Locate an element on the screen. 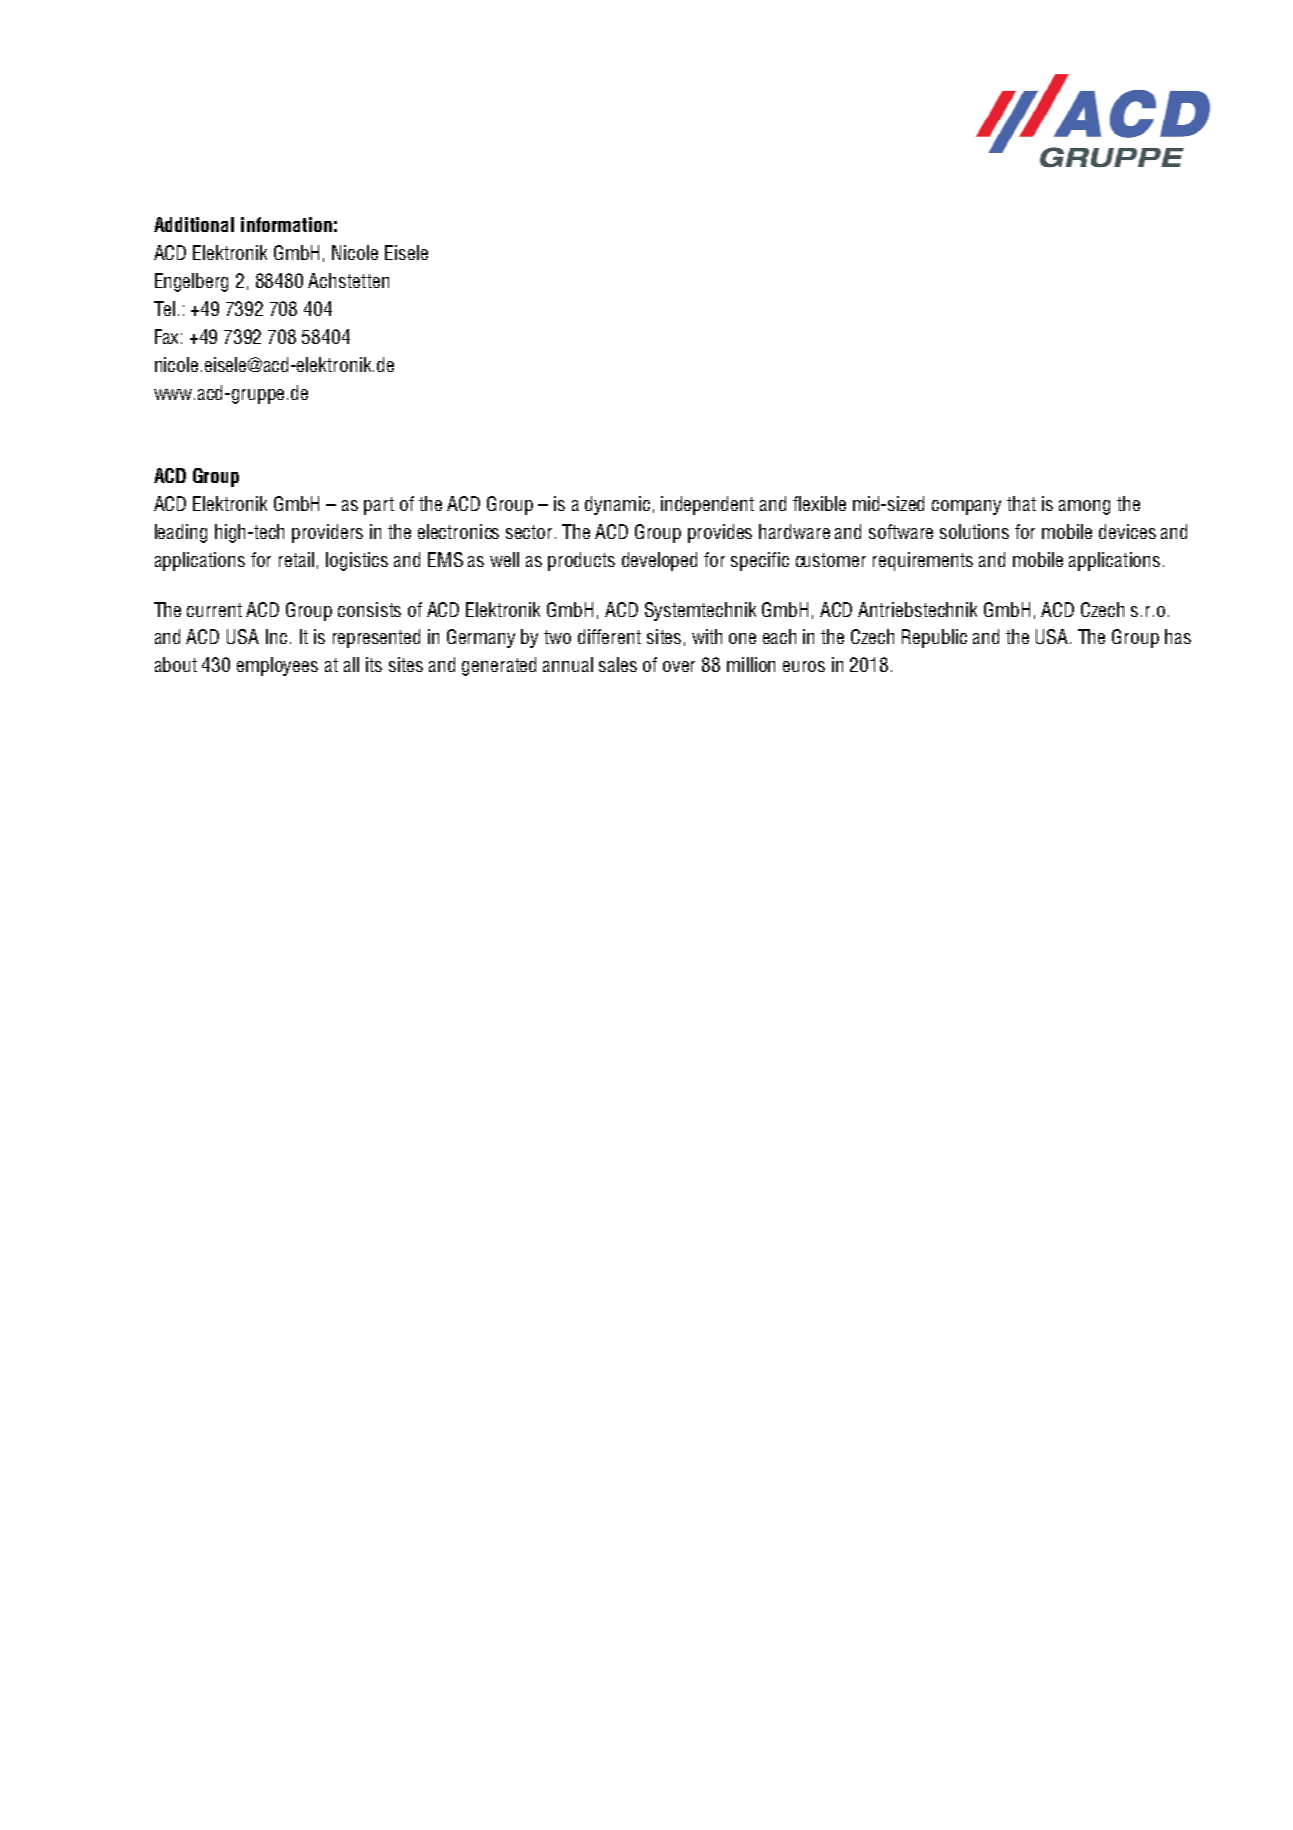 This screenshot has width=1293, height=1830. dynamic is located at coordinates (617, 505).
